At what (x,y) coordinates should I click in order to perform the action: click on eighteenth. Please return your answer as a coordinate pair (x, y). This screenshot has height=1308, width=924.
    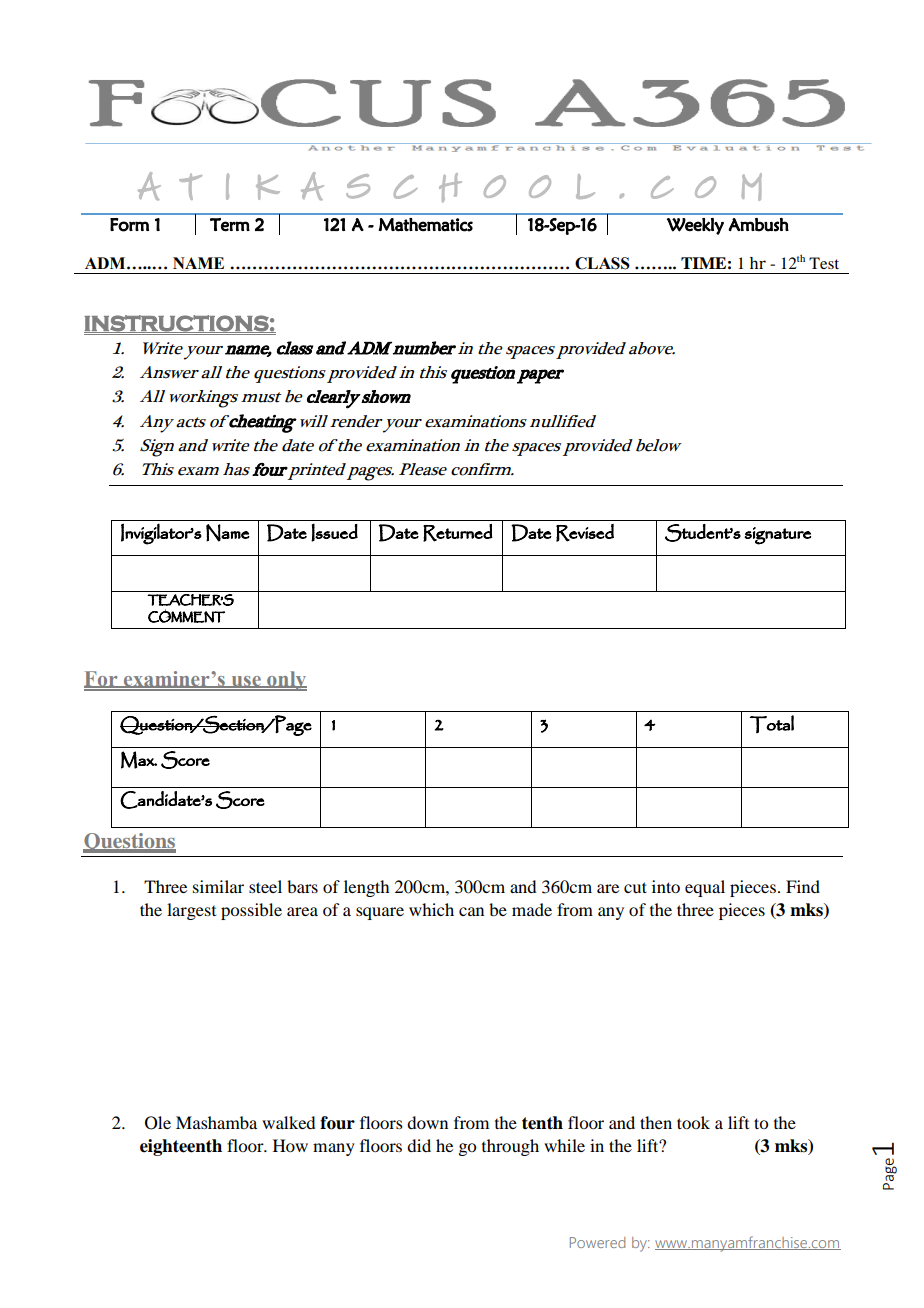
    Looking at the image, I should click on (181, 1147).
